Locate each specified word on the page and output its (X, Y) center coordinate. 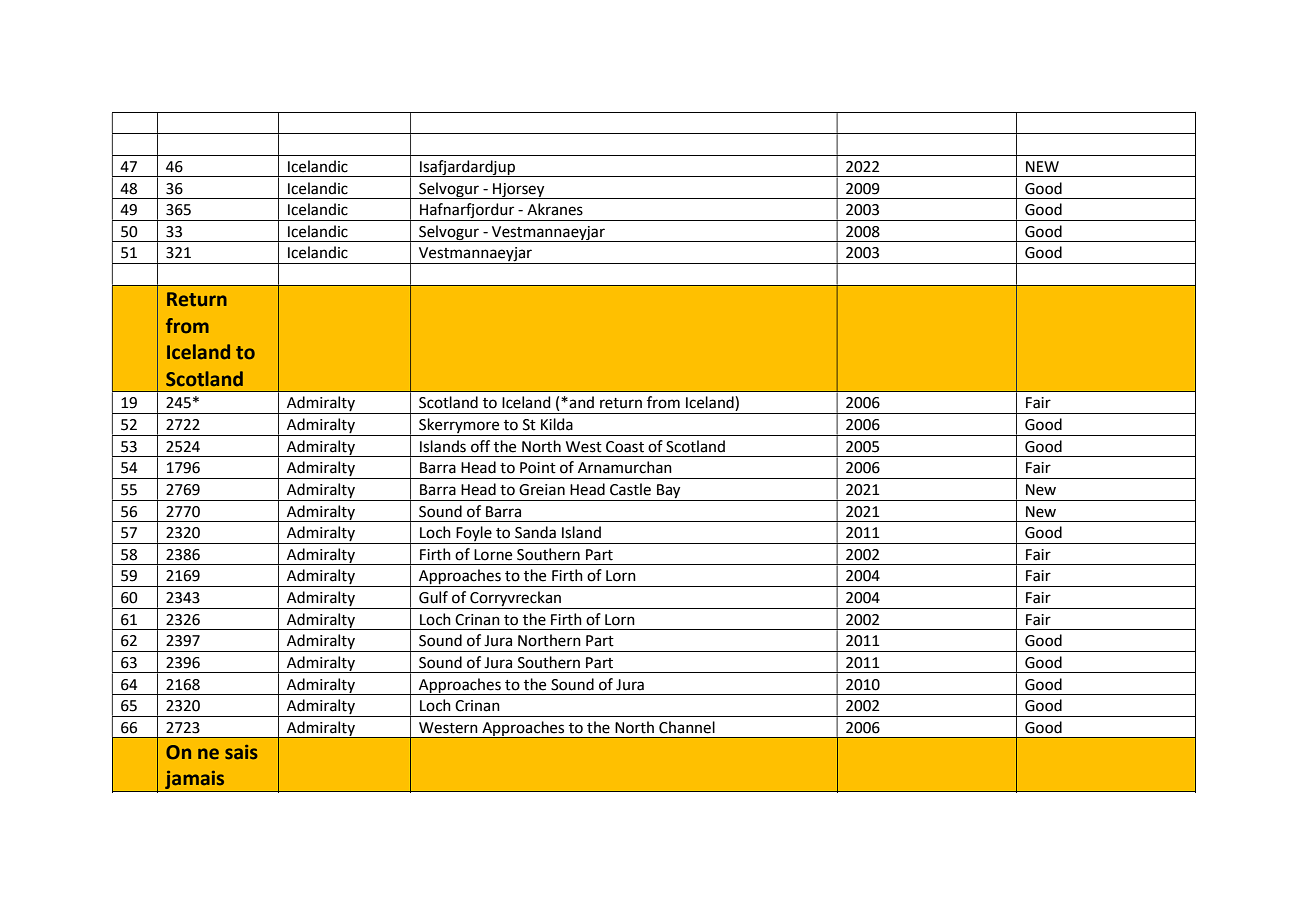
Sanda (535, 532)
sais (241, 752)
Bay (669, 492)
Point (538, 468)
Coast (625, 447)
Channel (687, 727)
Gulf (433, 597)
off (480, 446)
